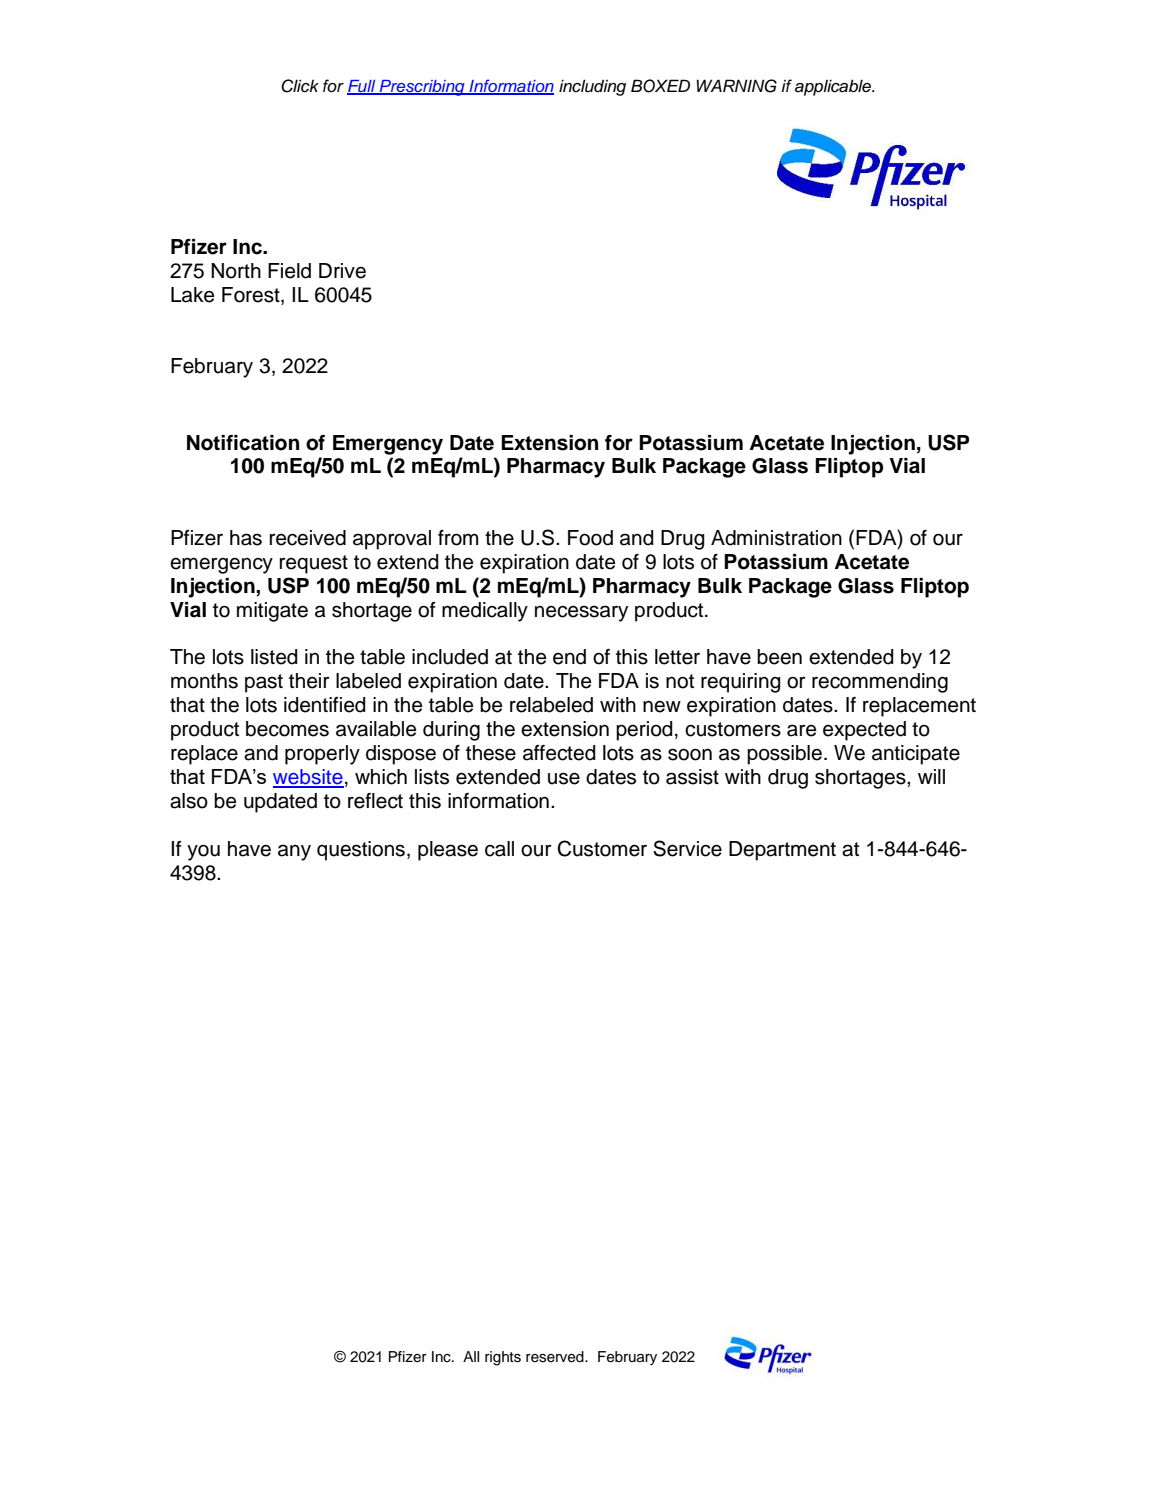 The width and height of the screenshot is (1156, 1496). Describe the element at coordinates (448, 851) in the screenshot. I see `please` at that location.
